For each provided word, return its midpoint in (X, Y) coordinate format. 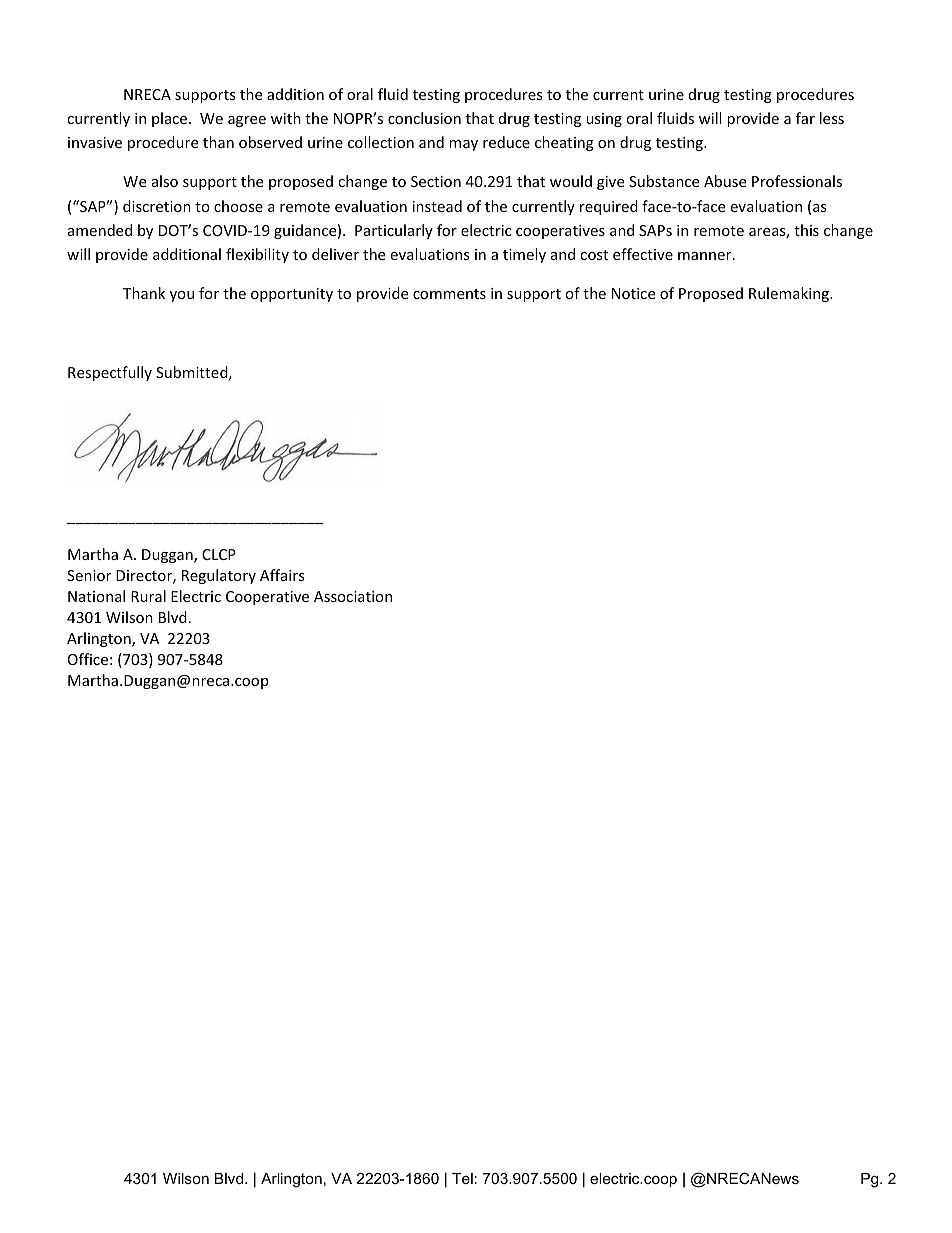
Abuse (725, 181)
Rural (148, 596)
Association (353, 596)
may (463, 145)
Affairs (282, 575)
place (171, 119)
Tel (462, 1178)
